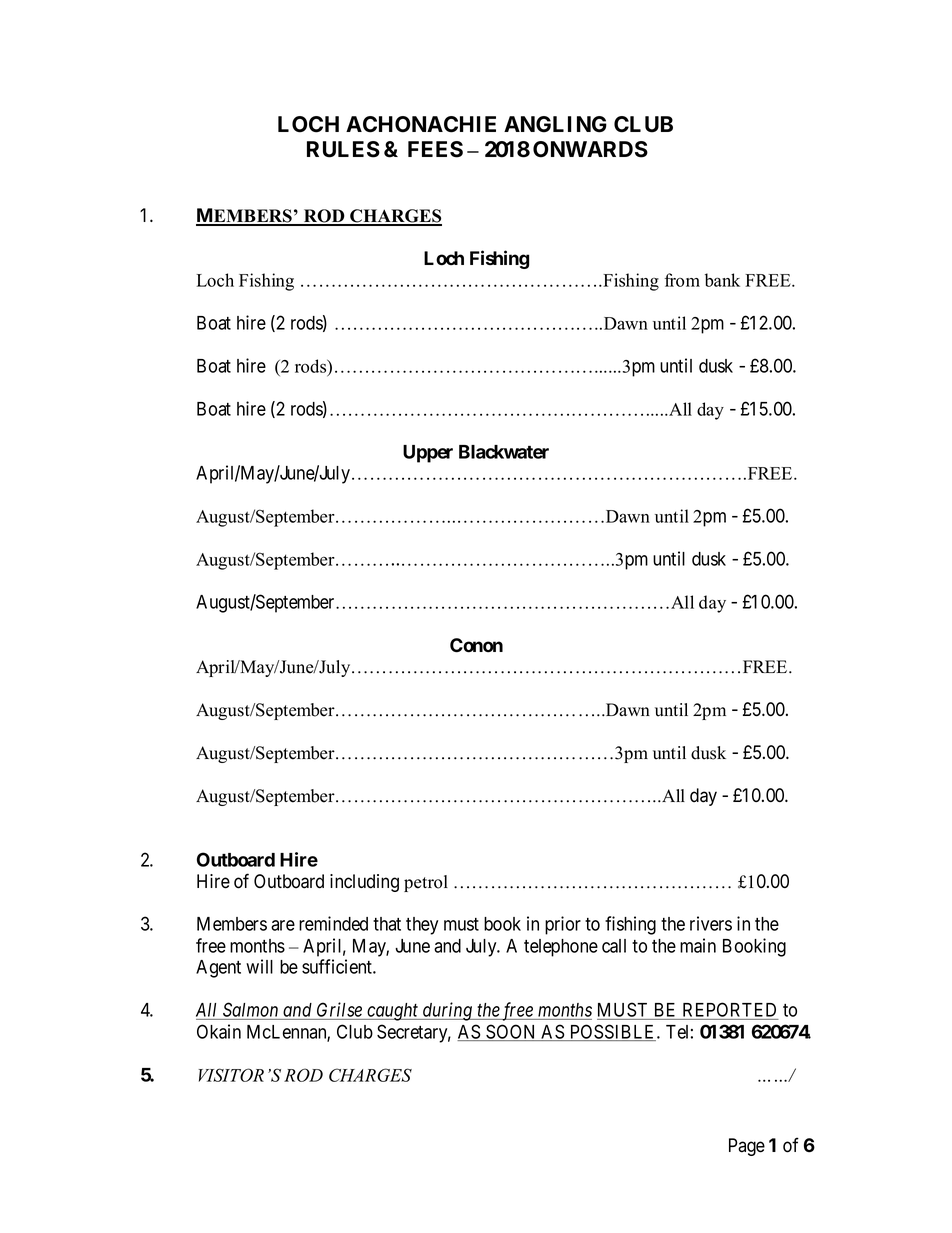  Describe the element at coordinates (422, 926) in the document. I see `they` at that location.
